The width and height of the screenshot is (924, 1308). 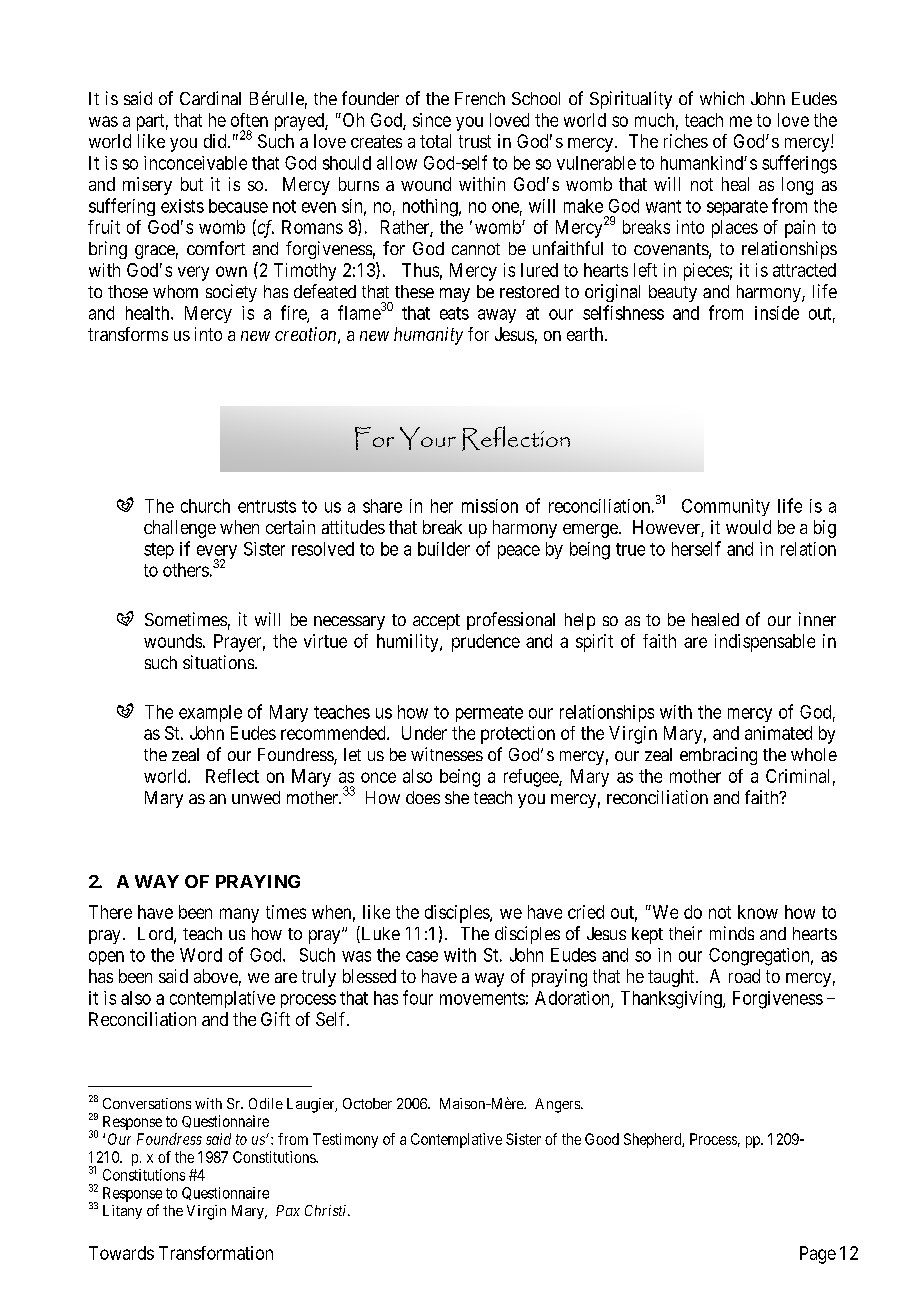 What do you see at coordinates (435, 141) in the screenshot?
I see `total` at bounding box center [435, 141].
